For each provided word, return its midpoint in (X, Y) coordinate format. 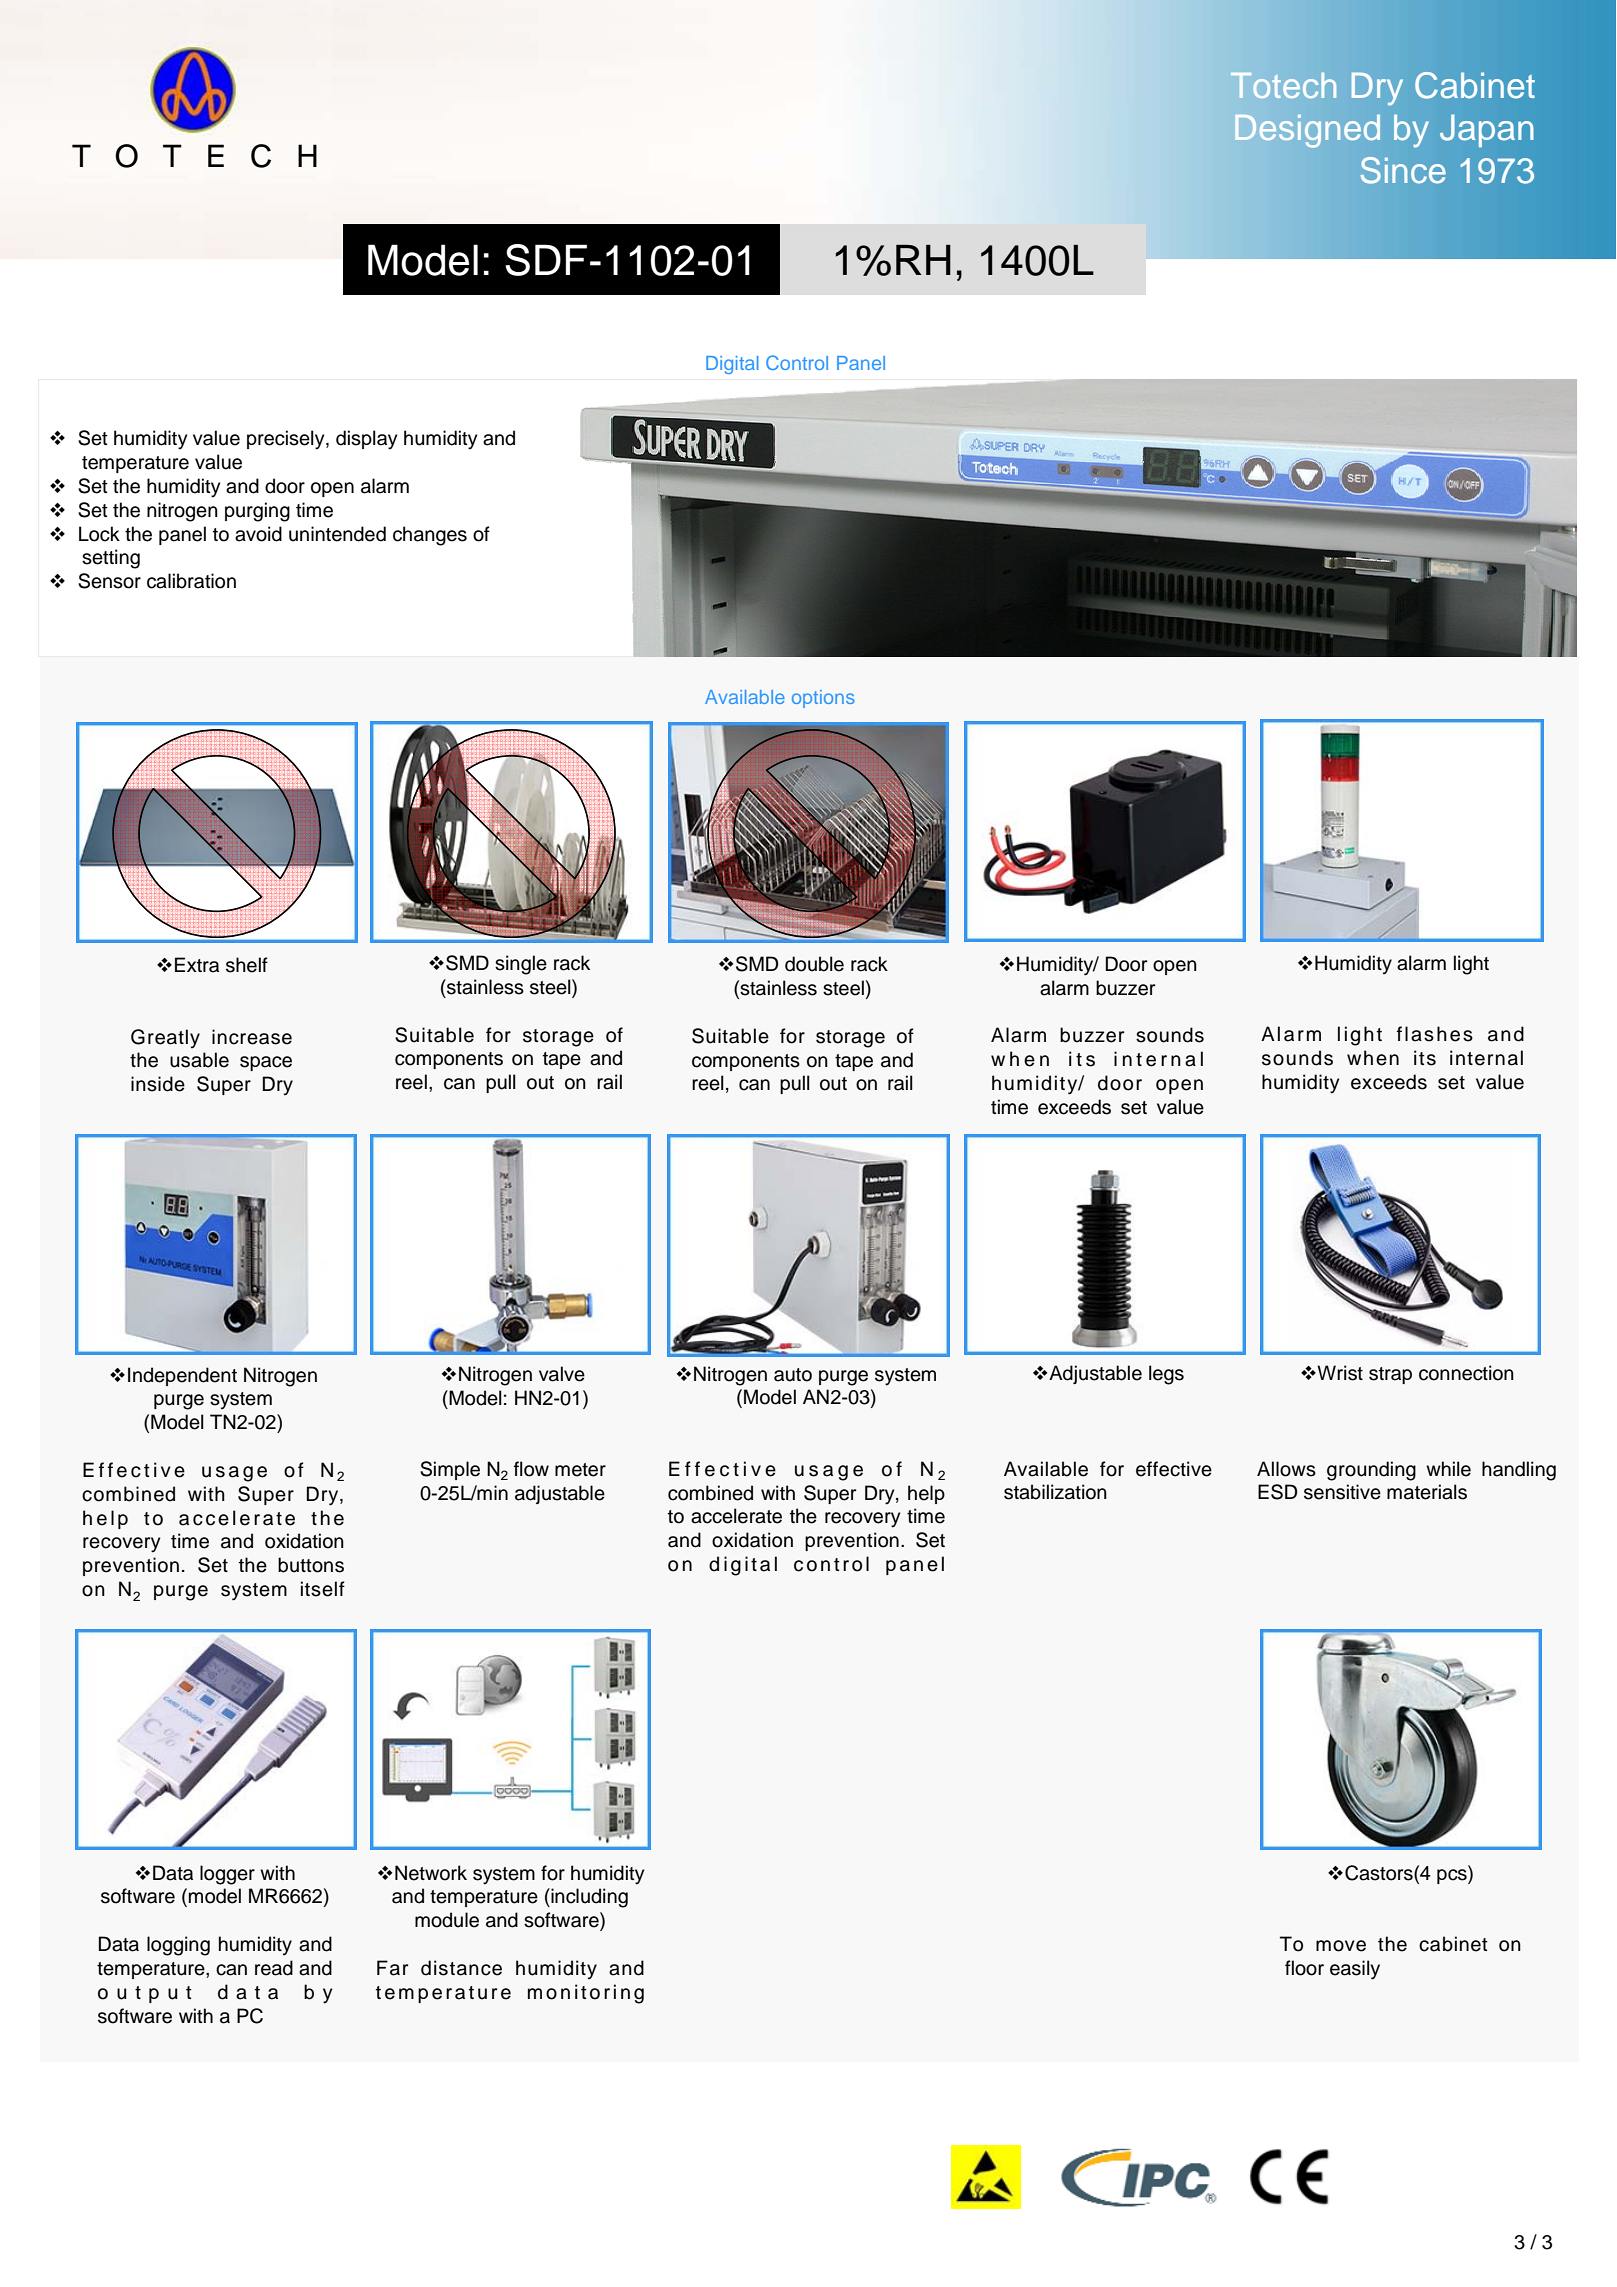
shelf (247, 965)
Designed (1307, 131)
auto (793, 1375)
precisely (287, 440)
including (588, 1898)
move (1341, 1946)
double (814, 964)
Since (1403, 170)
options (823, 699)
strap (1390, 1375)
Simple (450, 1470)
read (274, 1968)
